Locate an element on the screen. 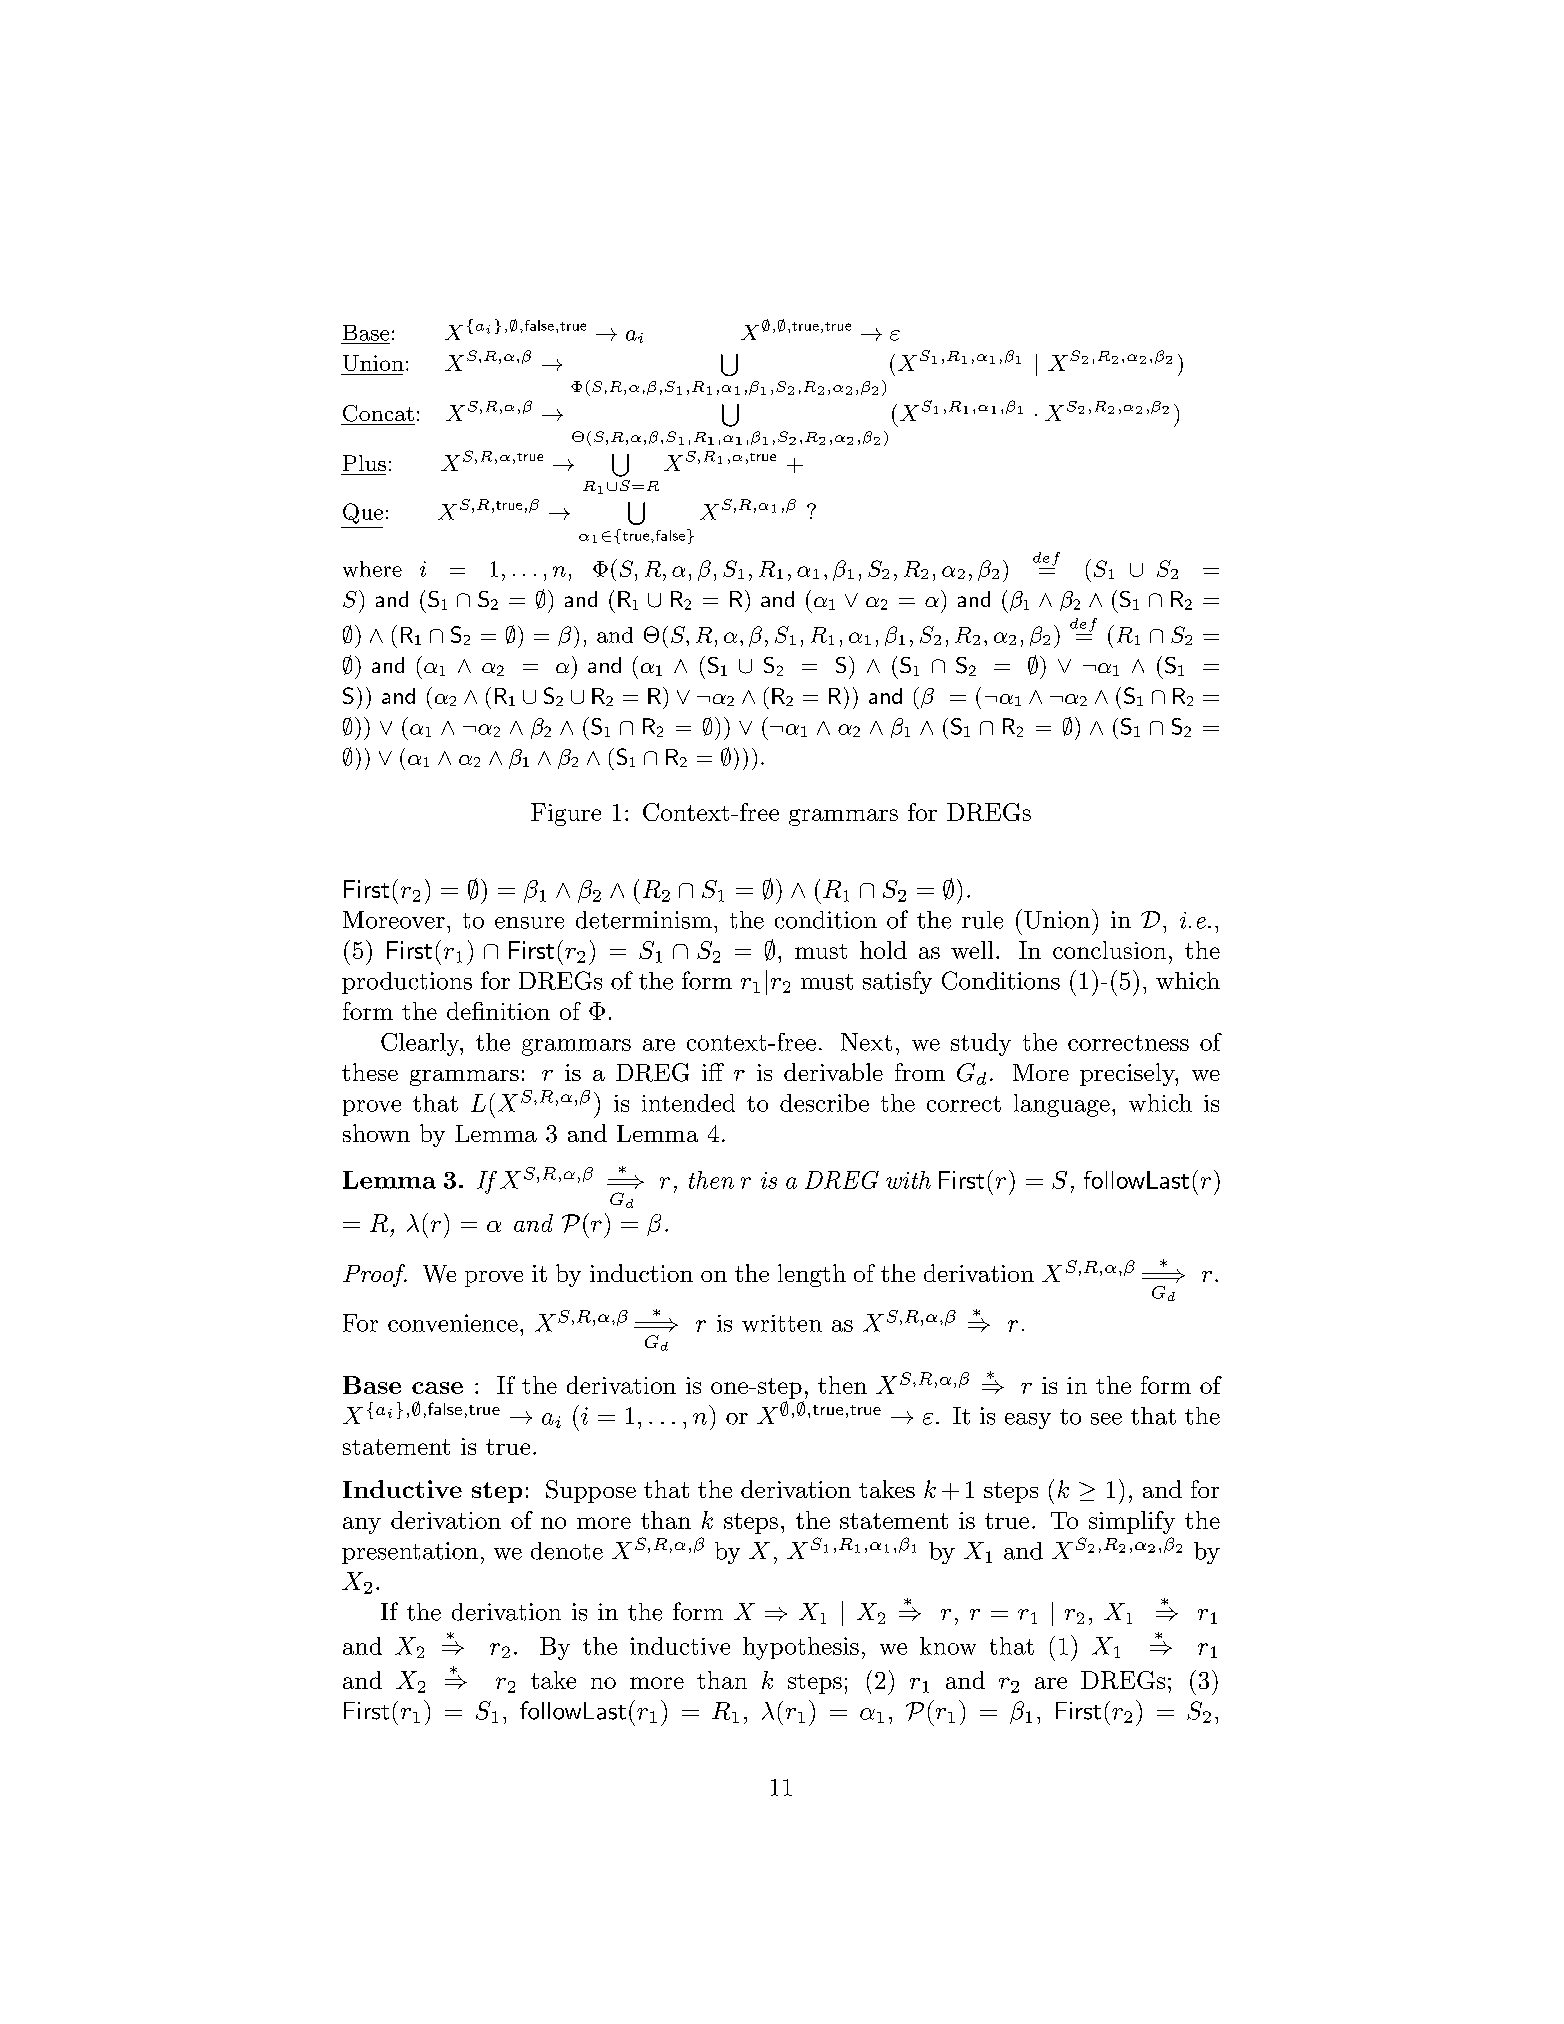 This screenshot has height=2024, width=1564. Concat is located at coordinates (378, 413).
